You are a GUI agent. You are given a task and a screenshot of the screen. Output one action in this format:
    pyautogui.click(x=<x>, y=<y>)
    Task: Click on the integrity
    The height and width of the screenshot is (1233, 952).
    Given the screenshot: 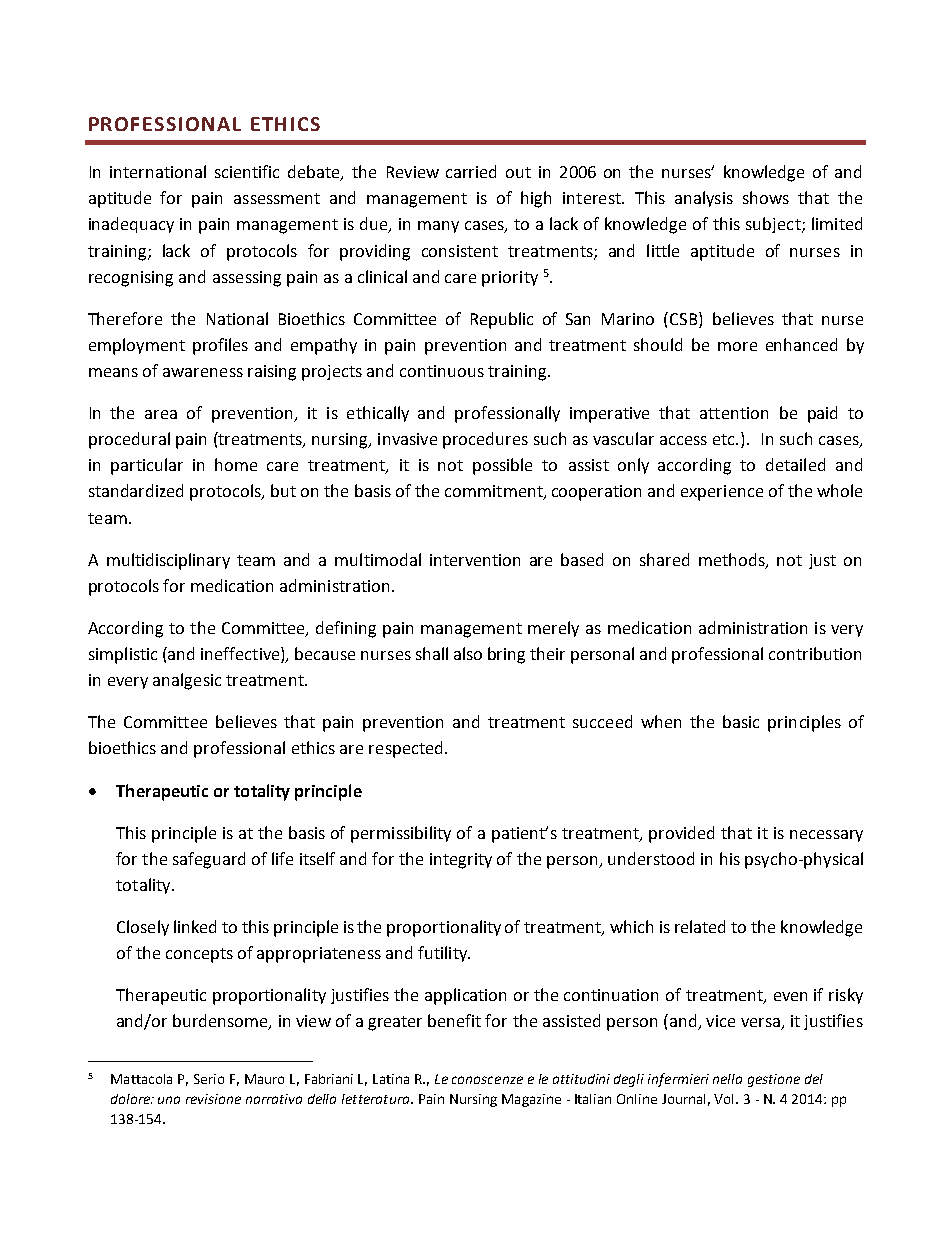 What is the action you would take?
    pyautogui.click(x=461, y=861)
